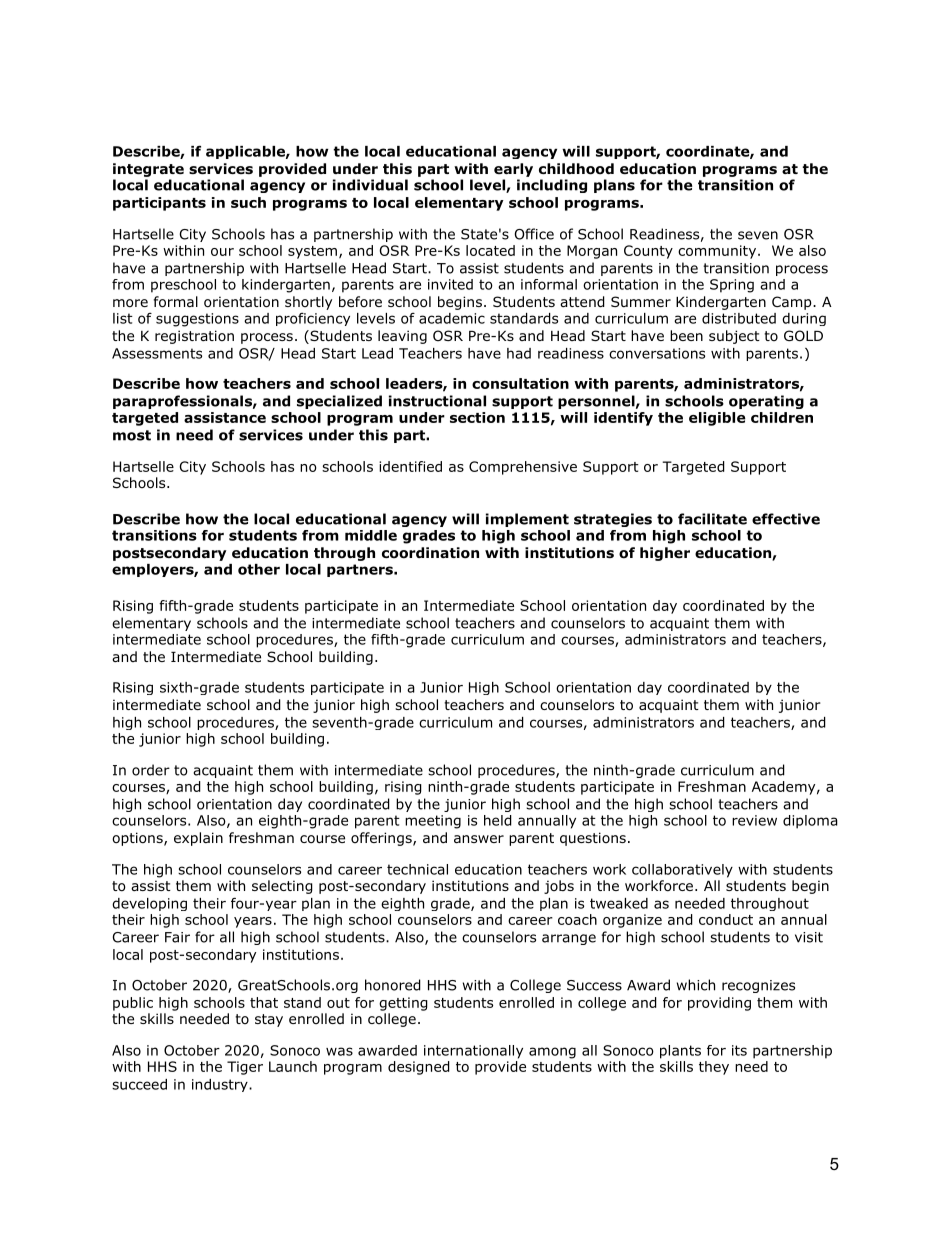  What do you see at coordinates (717, 252) in the screenshot?
I see `community` at bounding box center [717, 252].
